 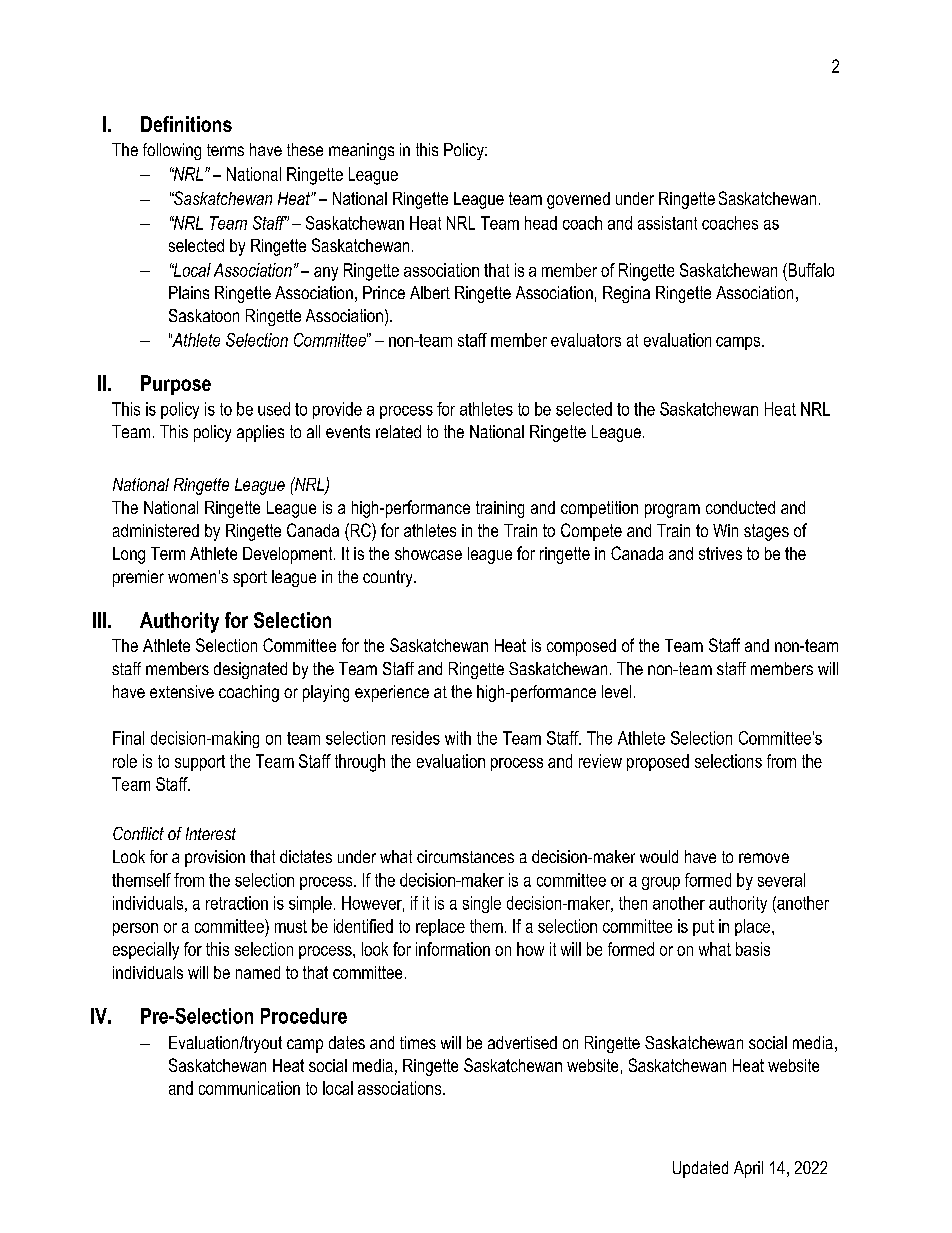 I want to click on put, so click(x=703, y=928).
